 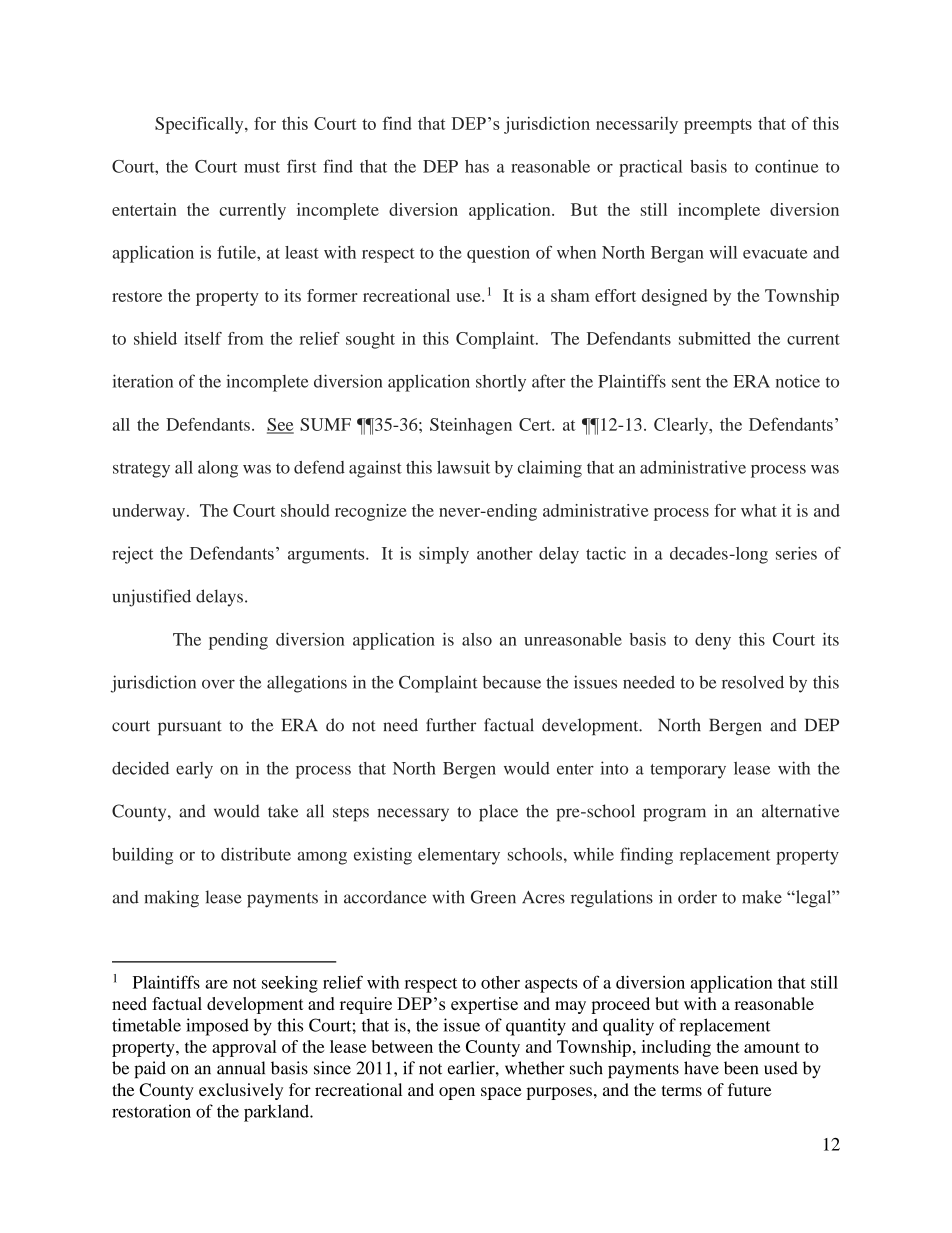 I want to click on preempts, so click(x=718, y=126).
